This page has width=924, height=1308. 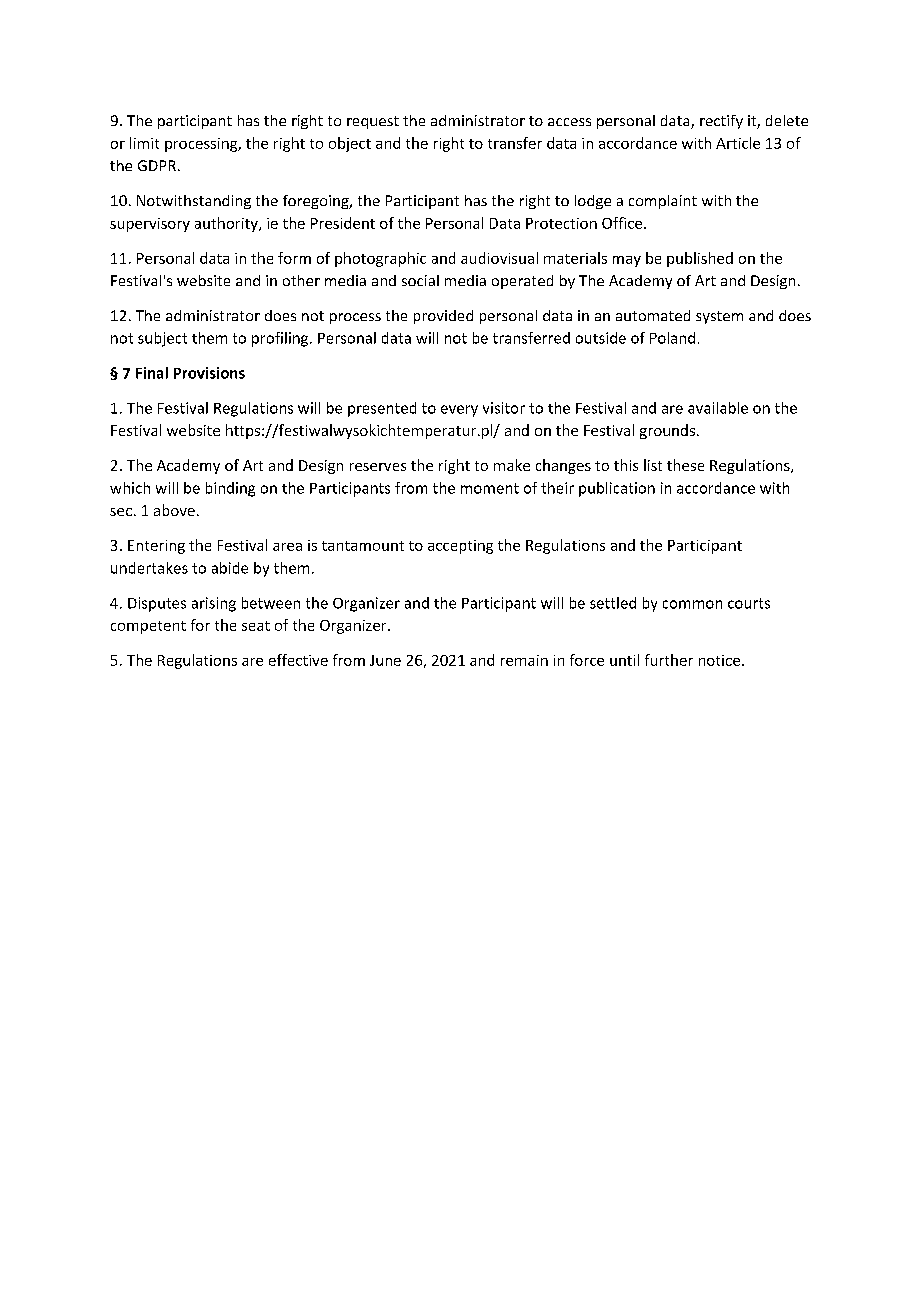 What do you see at coordinates (499, 258) in the page?
I see `audiovisual` at bounding box center [499, 258].
